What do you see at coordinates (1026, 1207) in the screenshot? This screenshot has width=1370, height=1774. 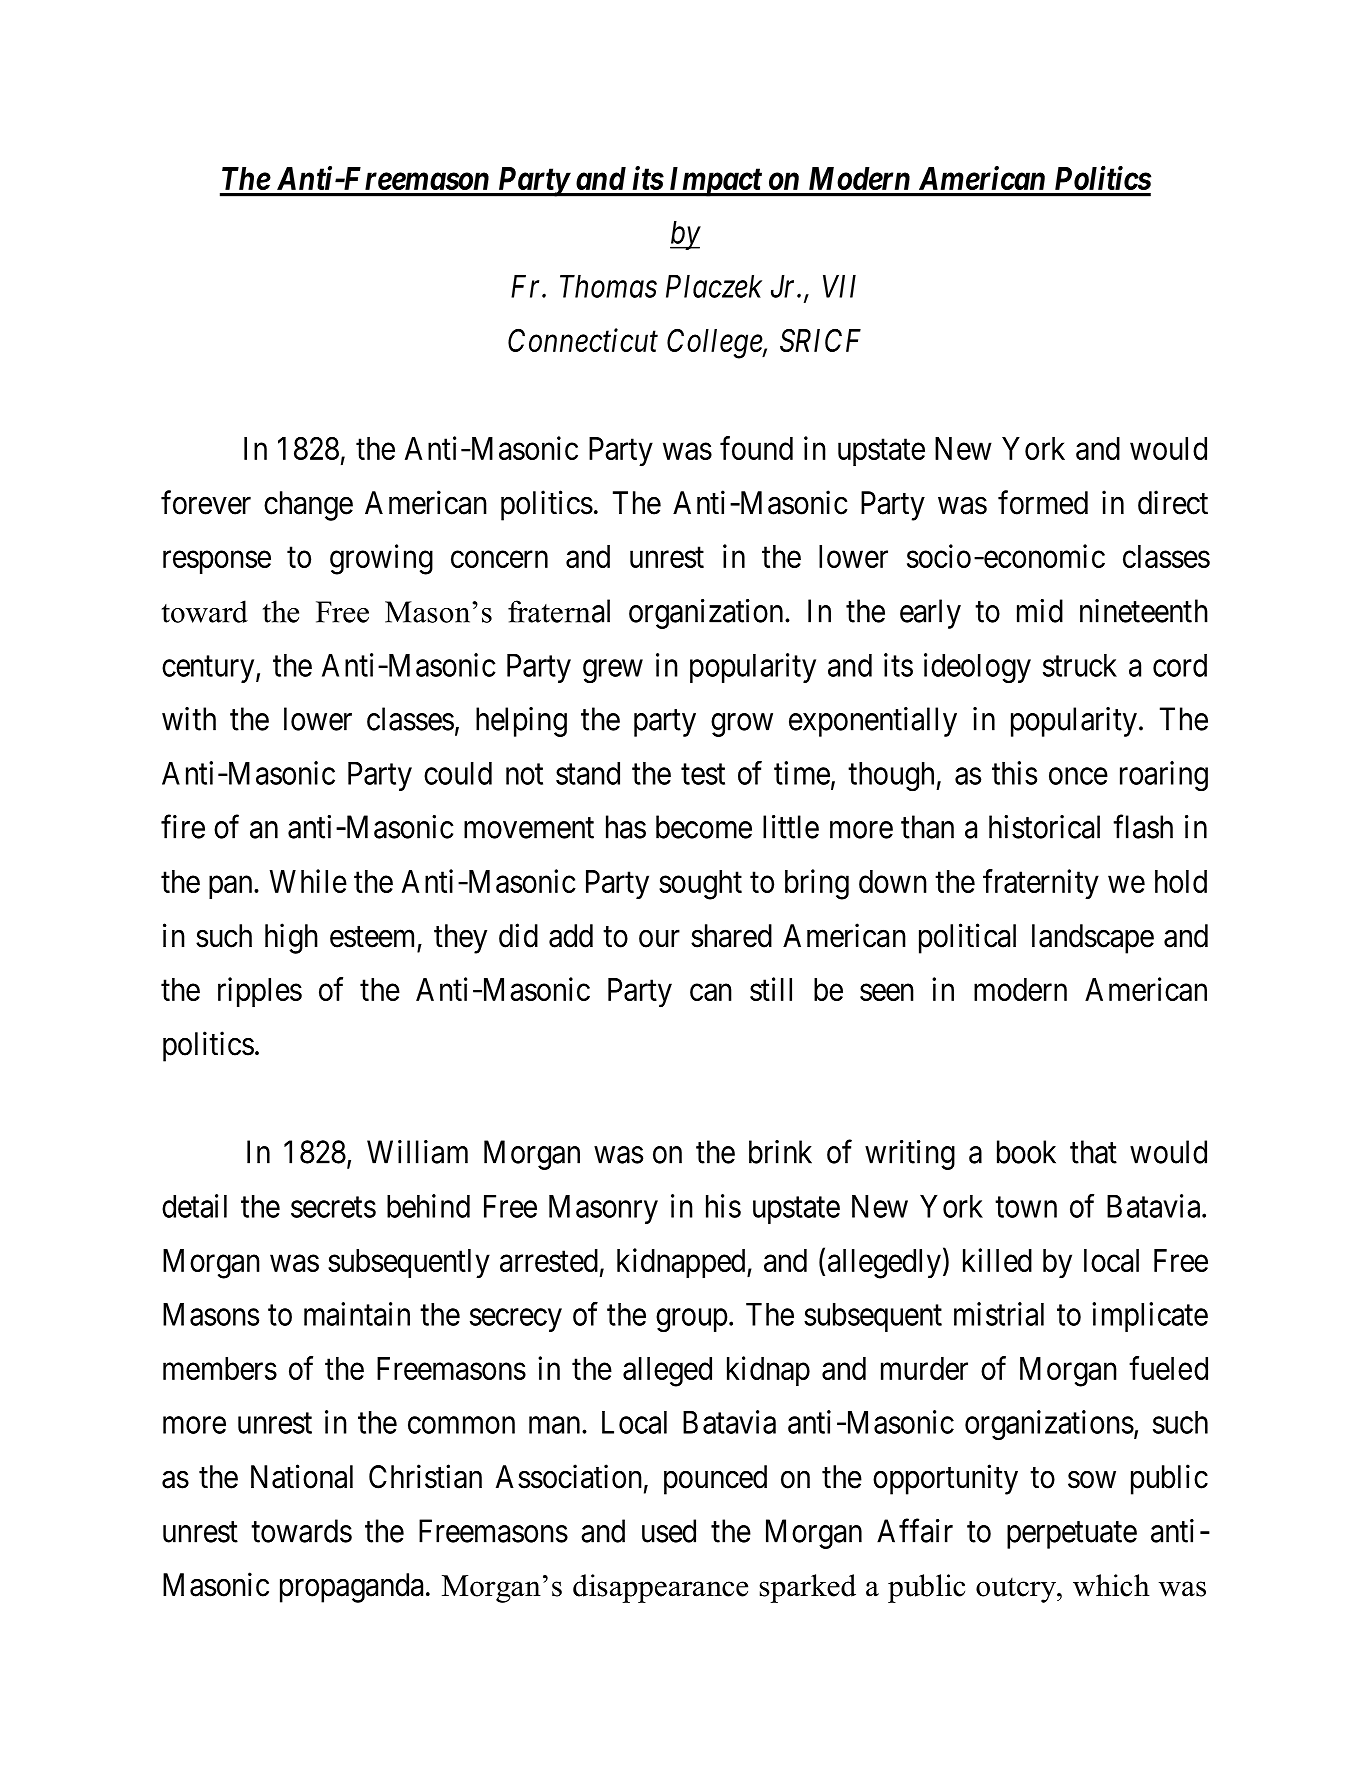 I see `town` at bounding box center [1026, 1207].
